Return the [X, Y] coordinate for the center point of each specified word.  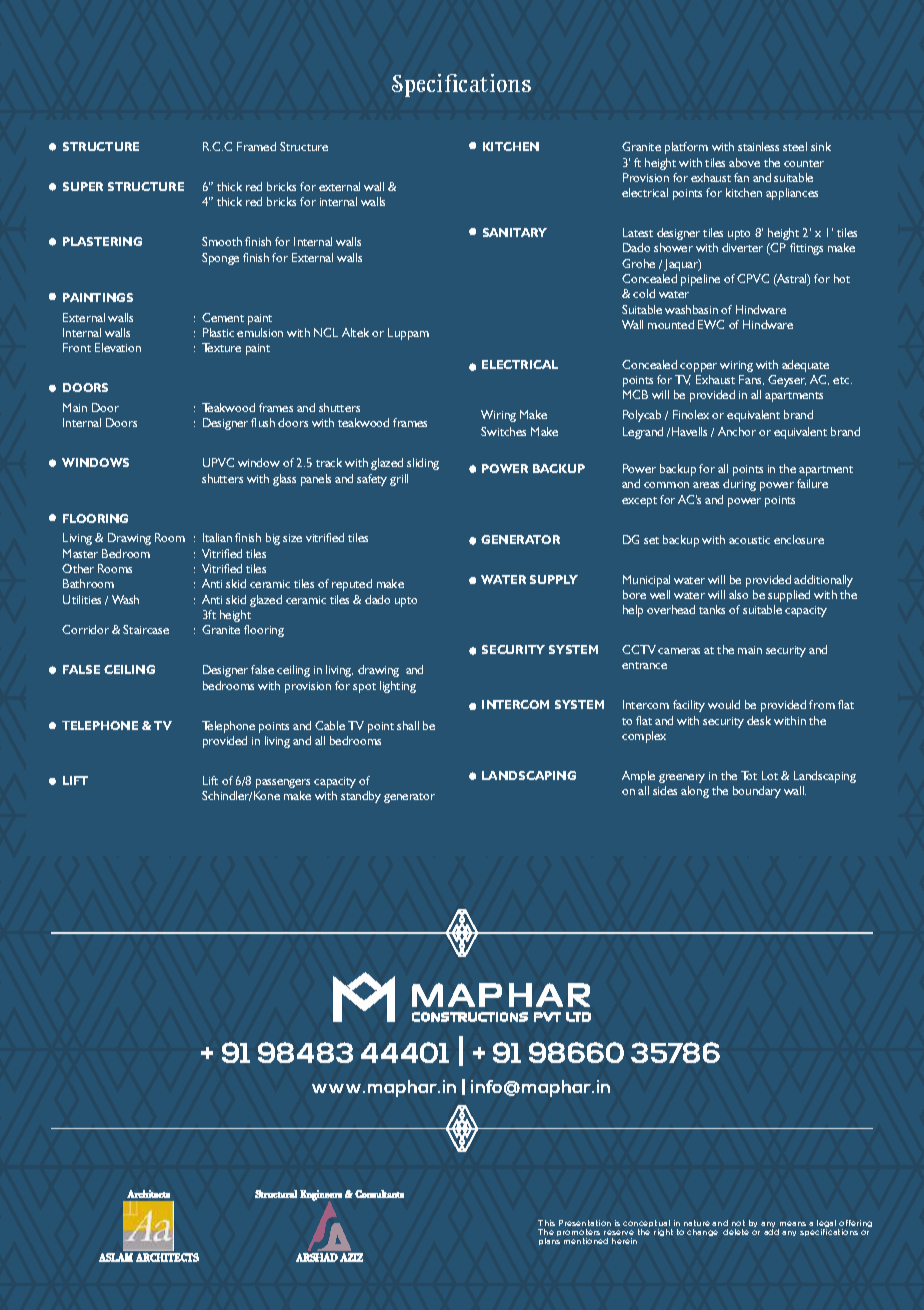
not [738, 1223]
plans [549, 1241]
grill [399, 480]
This [546, 1223]
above [744, 162]
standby [361, 797]
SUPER [83, 186]
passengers [283, 783]
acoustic [749, 540]
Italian [217, 537]
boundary [757, 792]
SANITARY [515, 232]
